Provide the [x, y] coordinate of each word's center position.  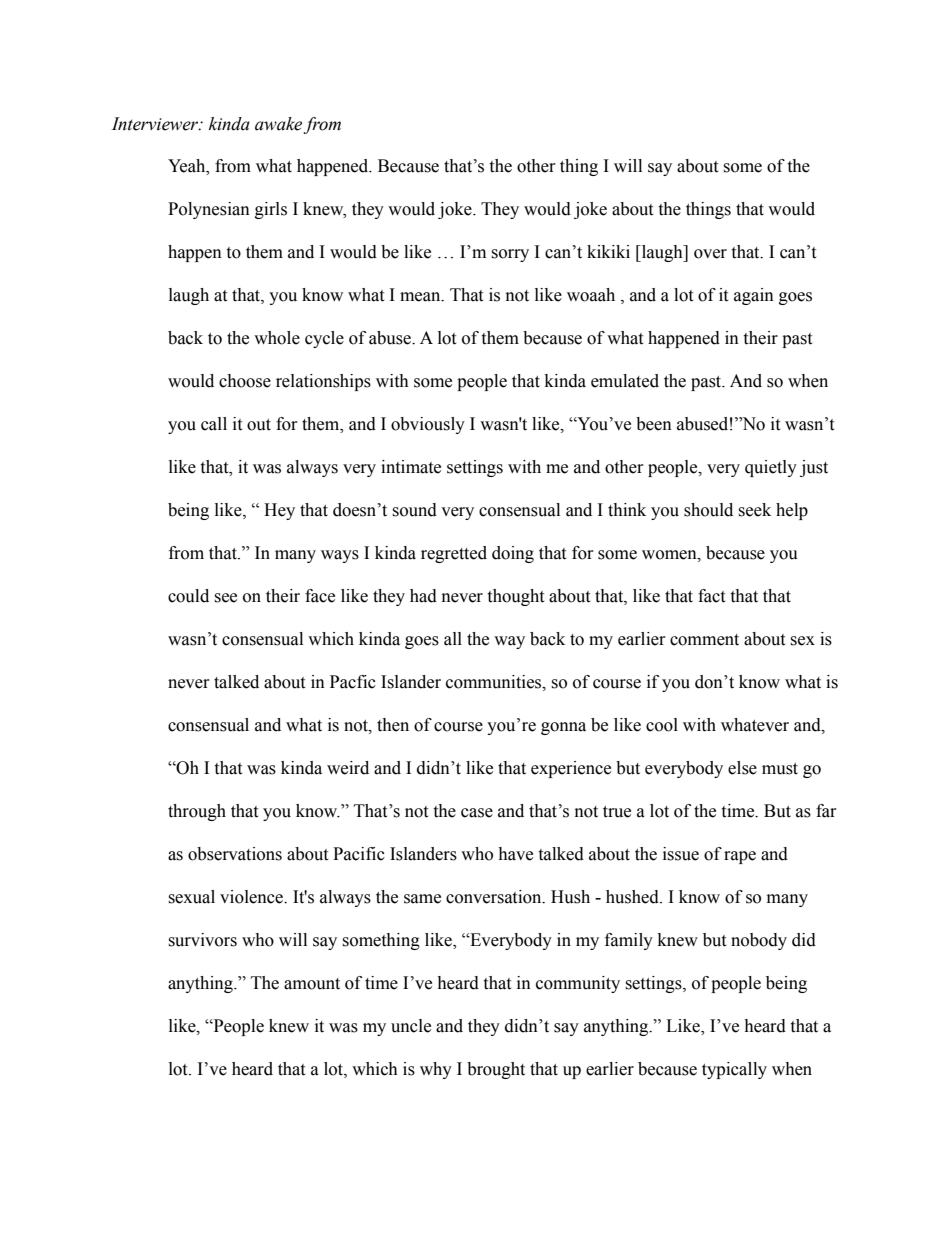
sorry [510, 255]
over [710, 254]
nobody [759, 941]
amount [312, 984]
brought [496, 1070]
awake [278, 124]
